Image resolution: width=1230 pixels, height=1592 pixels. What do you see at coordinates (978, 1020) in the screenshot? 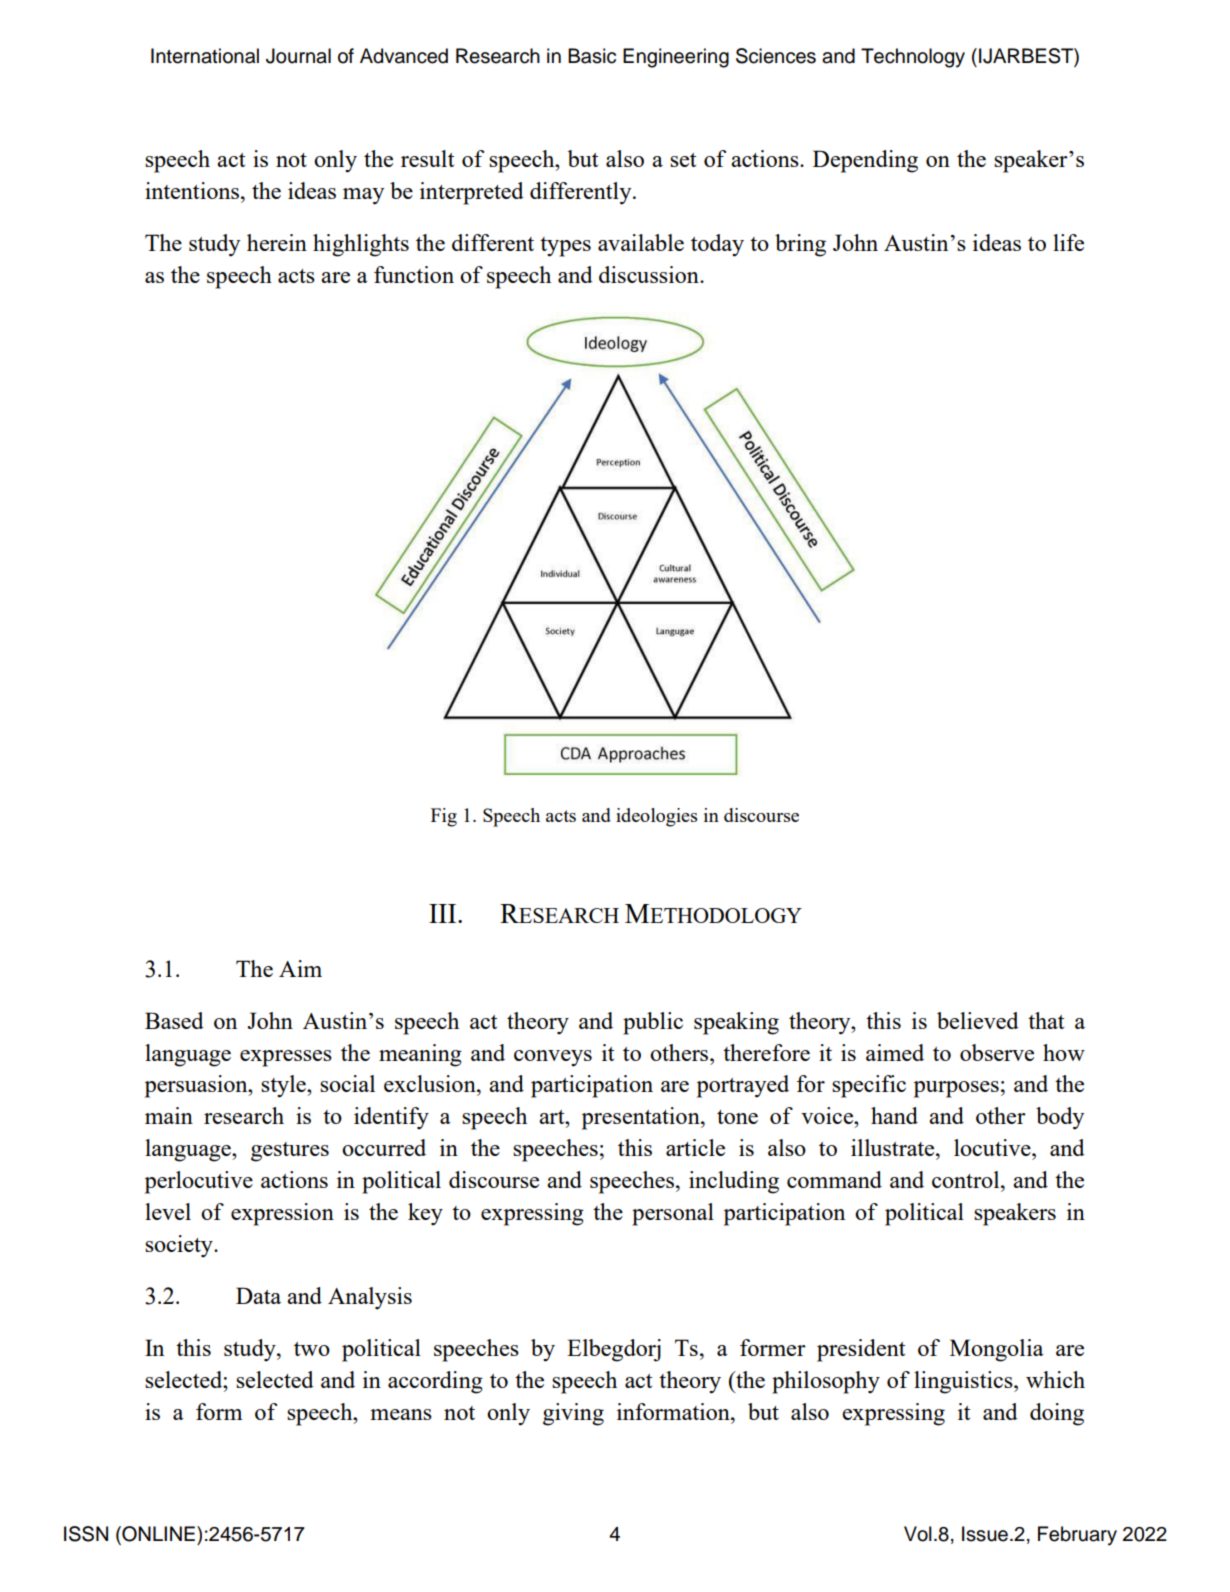
I see `believed` at bounding box center [978, 1020].
